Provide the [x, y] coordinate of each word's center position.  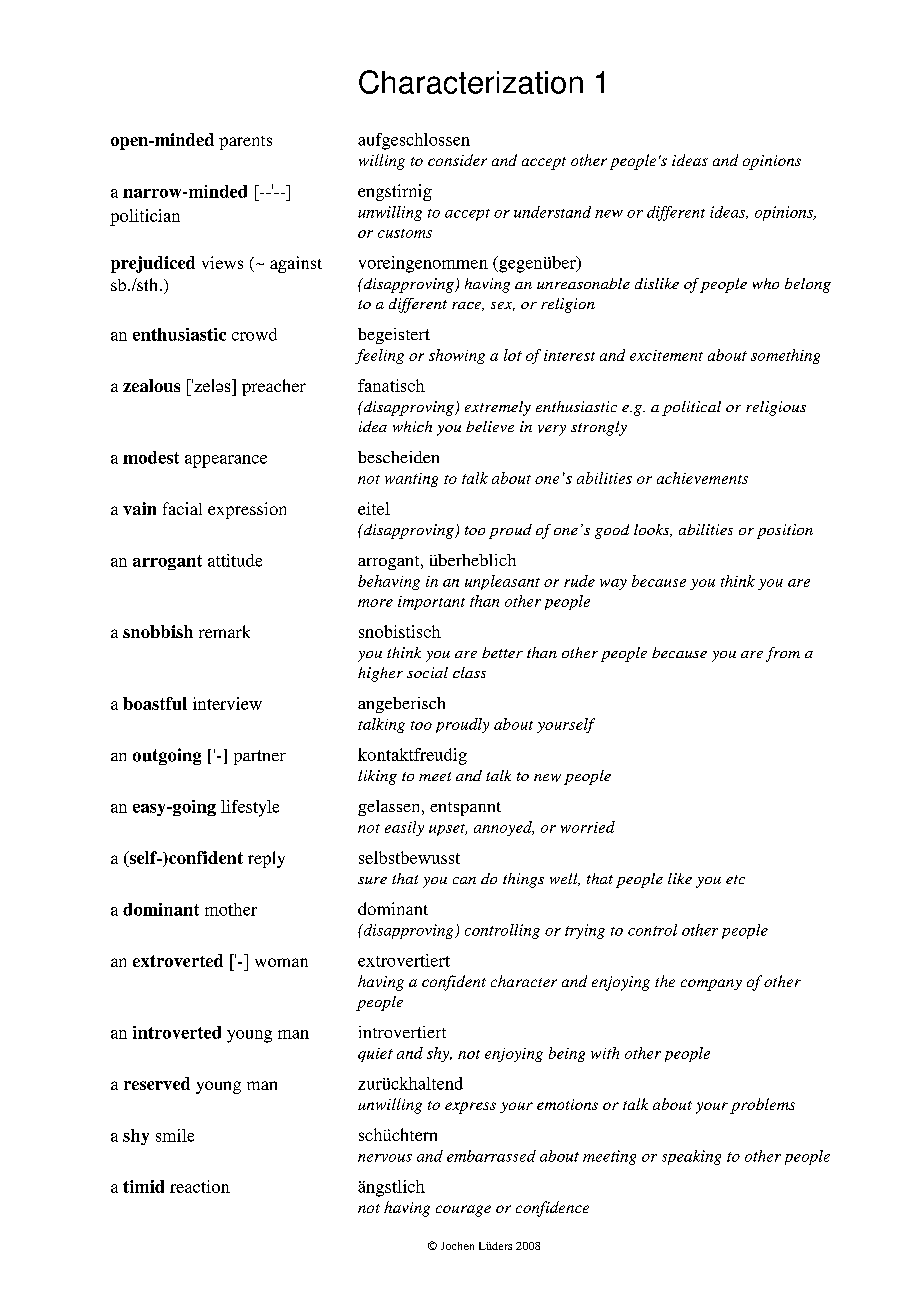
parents [245, 143]
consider [457, 160]
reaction [200, 1186]
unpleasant [502, 582]
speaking [691, 1157]
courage [463, 1211]
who [766, 283]
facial [182, 508]
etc [735, 879]
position [785, 531]
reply [266, 859]
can [464, 880]
